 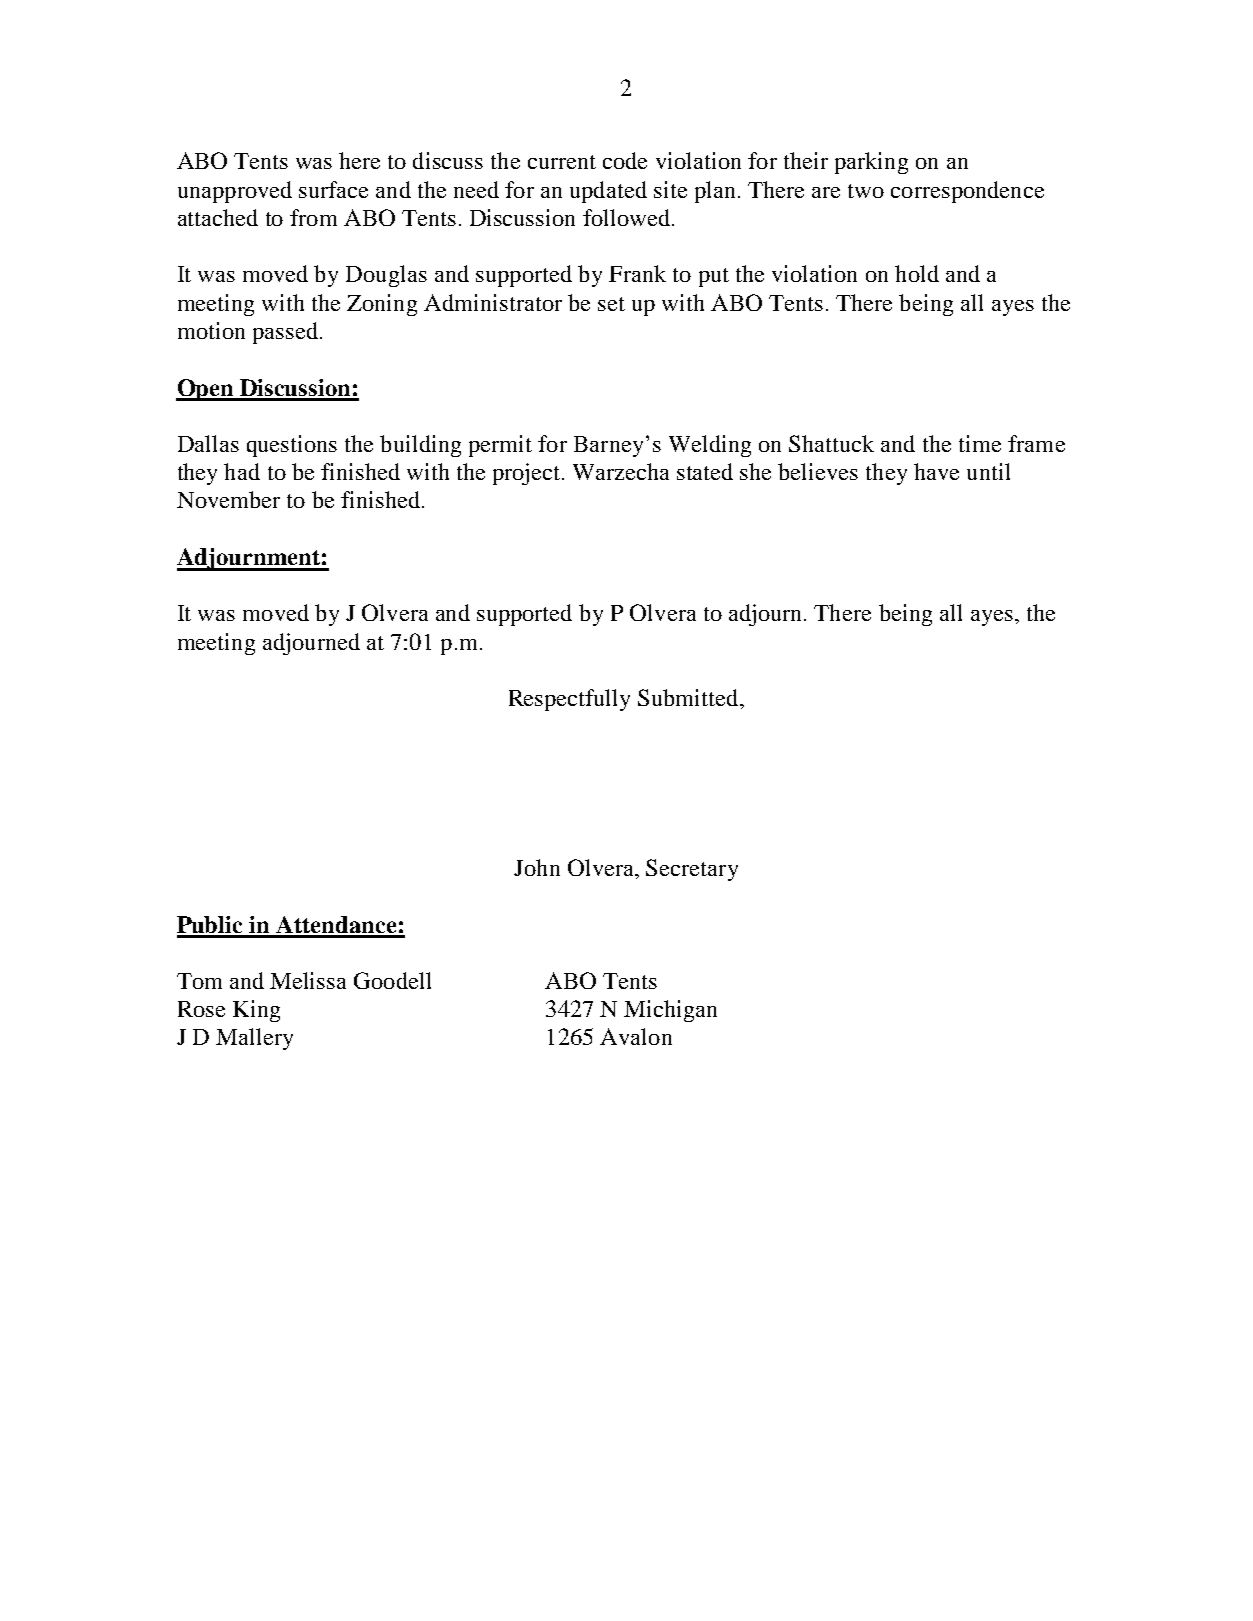 I want to click on have, so click(x=936, y=471).
